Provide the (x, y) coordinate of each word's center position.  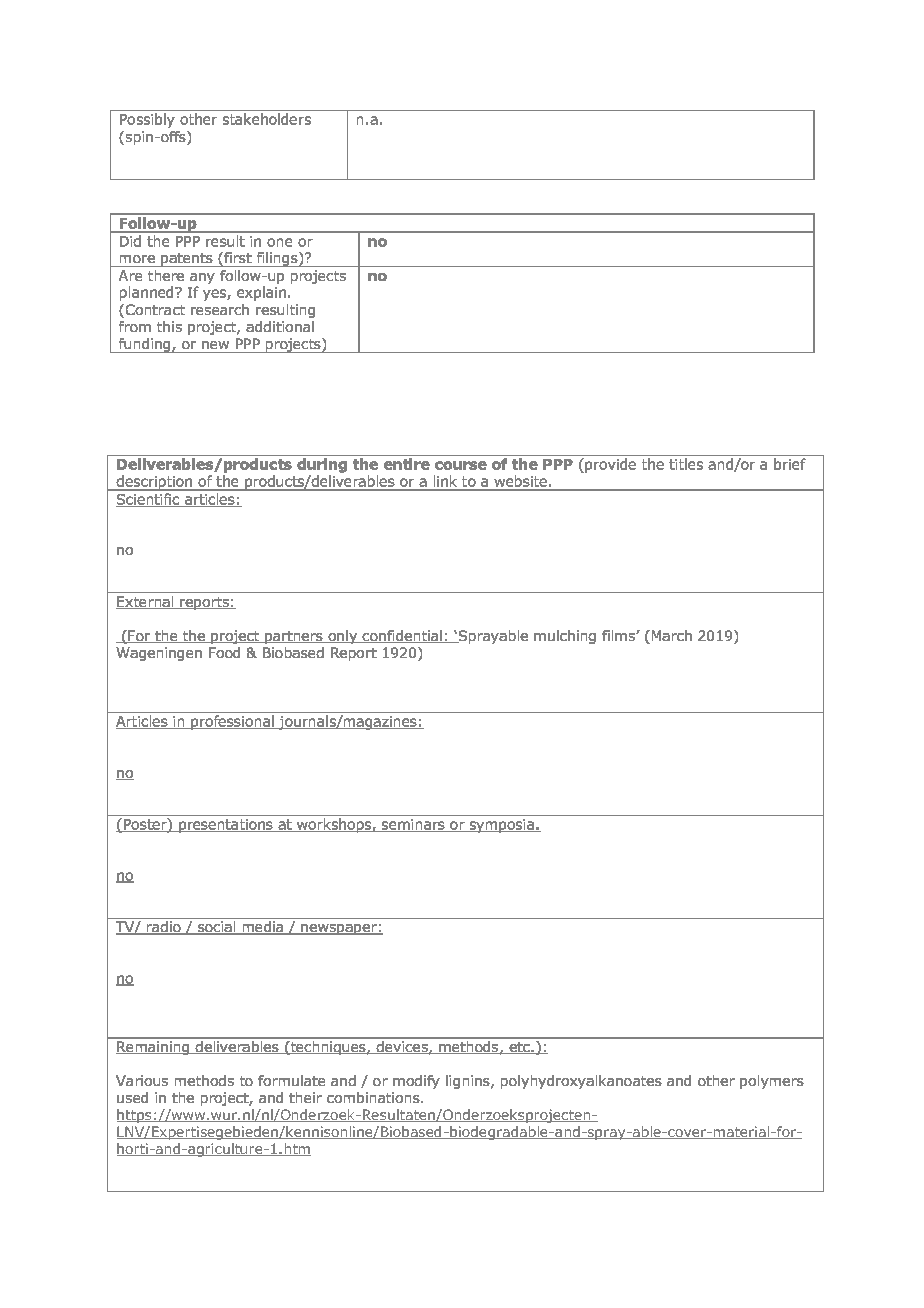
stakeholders (267, 119)
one (279, 242)
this (169, 326)
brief (790, 464)
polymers (772, 1082)
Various (142, 1080)
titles (686, 464)
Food (224, 652)
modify (416, 1082)
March (672, 635)
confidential (403, 636)
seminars (413, 825)
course (461, 465)
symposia (502, 826)
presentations (226, 826)
